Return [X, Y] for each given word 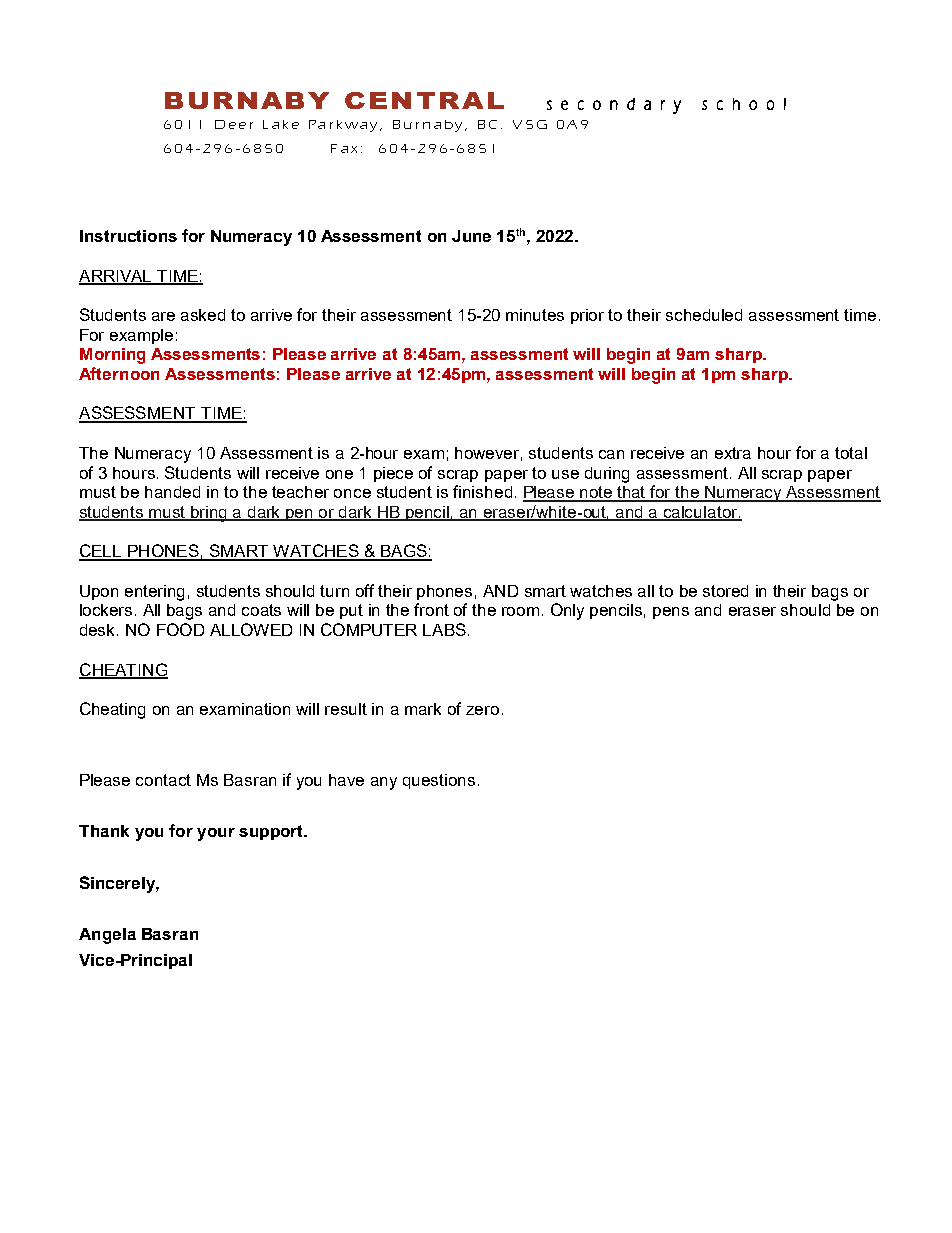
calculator [700, 513]
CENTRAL [424, 100]
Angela [107, 936]
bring [209, 514]
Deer [234, 124]
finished [482, 491]
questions [439, 781]
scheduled [704, 315]
